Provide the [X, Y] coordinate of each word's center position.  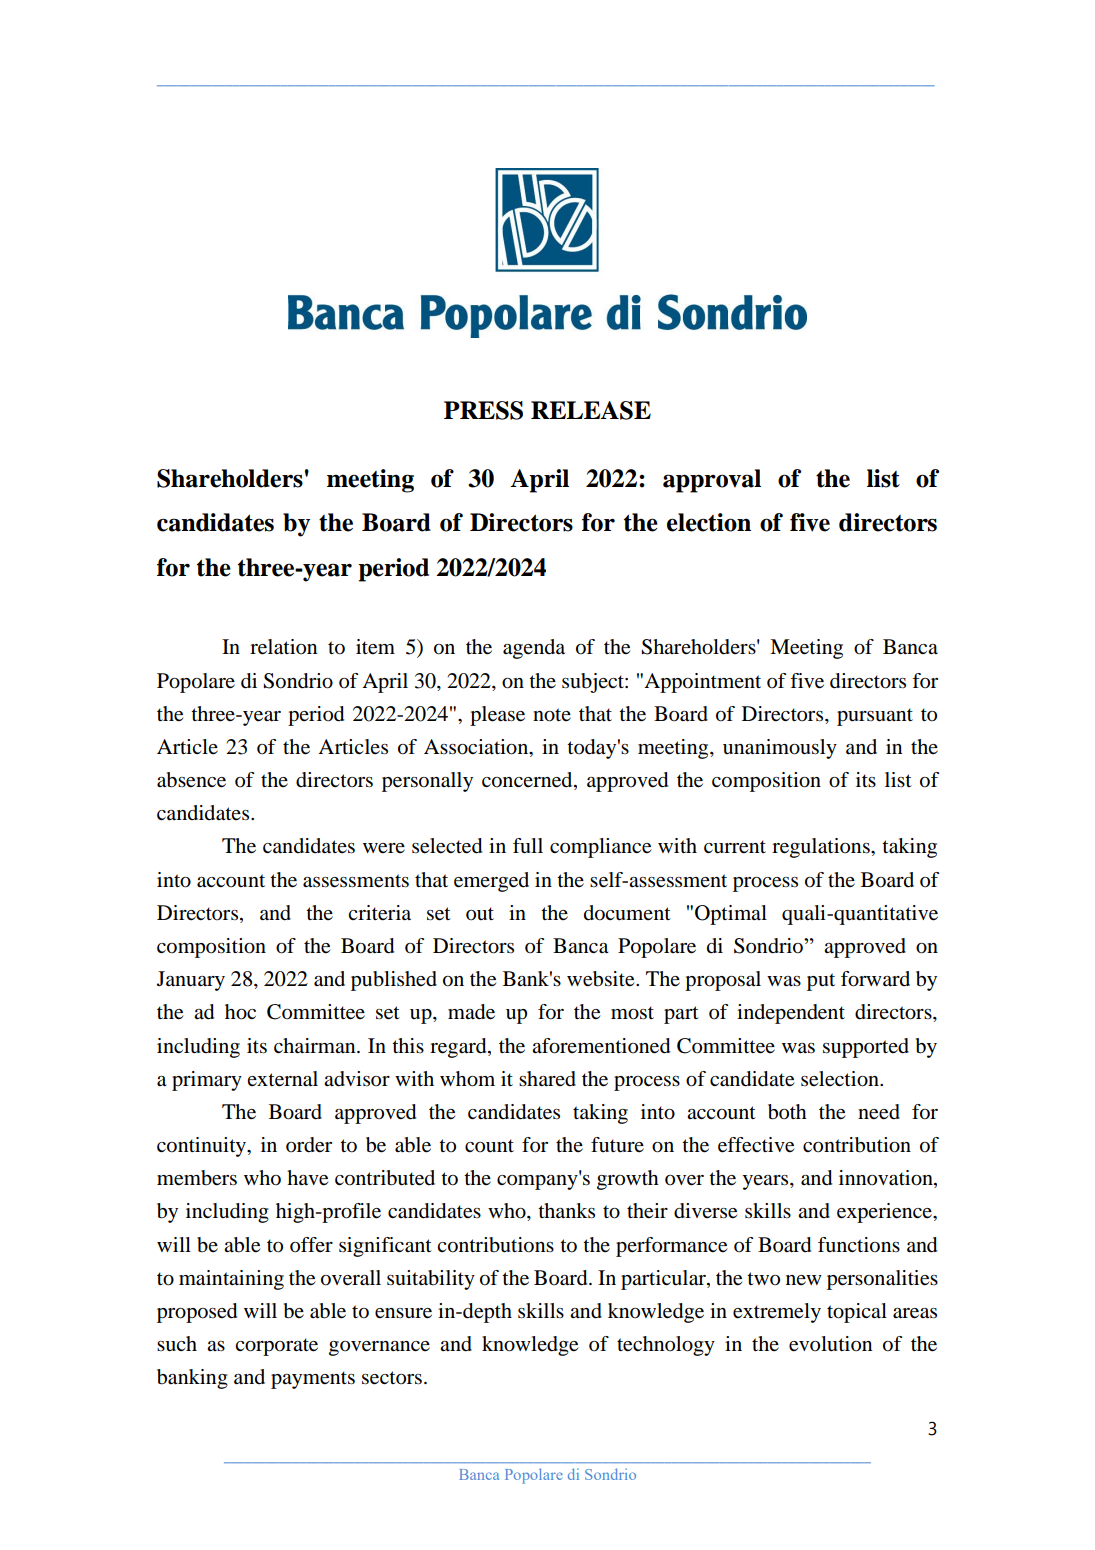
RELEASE [591, 410]
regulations [822, 848]
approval [712, 481]
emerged [491, 882]
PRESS [483, 410]
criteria [379, 913]
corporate [276, 1347]
